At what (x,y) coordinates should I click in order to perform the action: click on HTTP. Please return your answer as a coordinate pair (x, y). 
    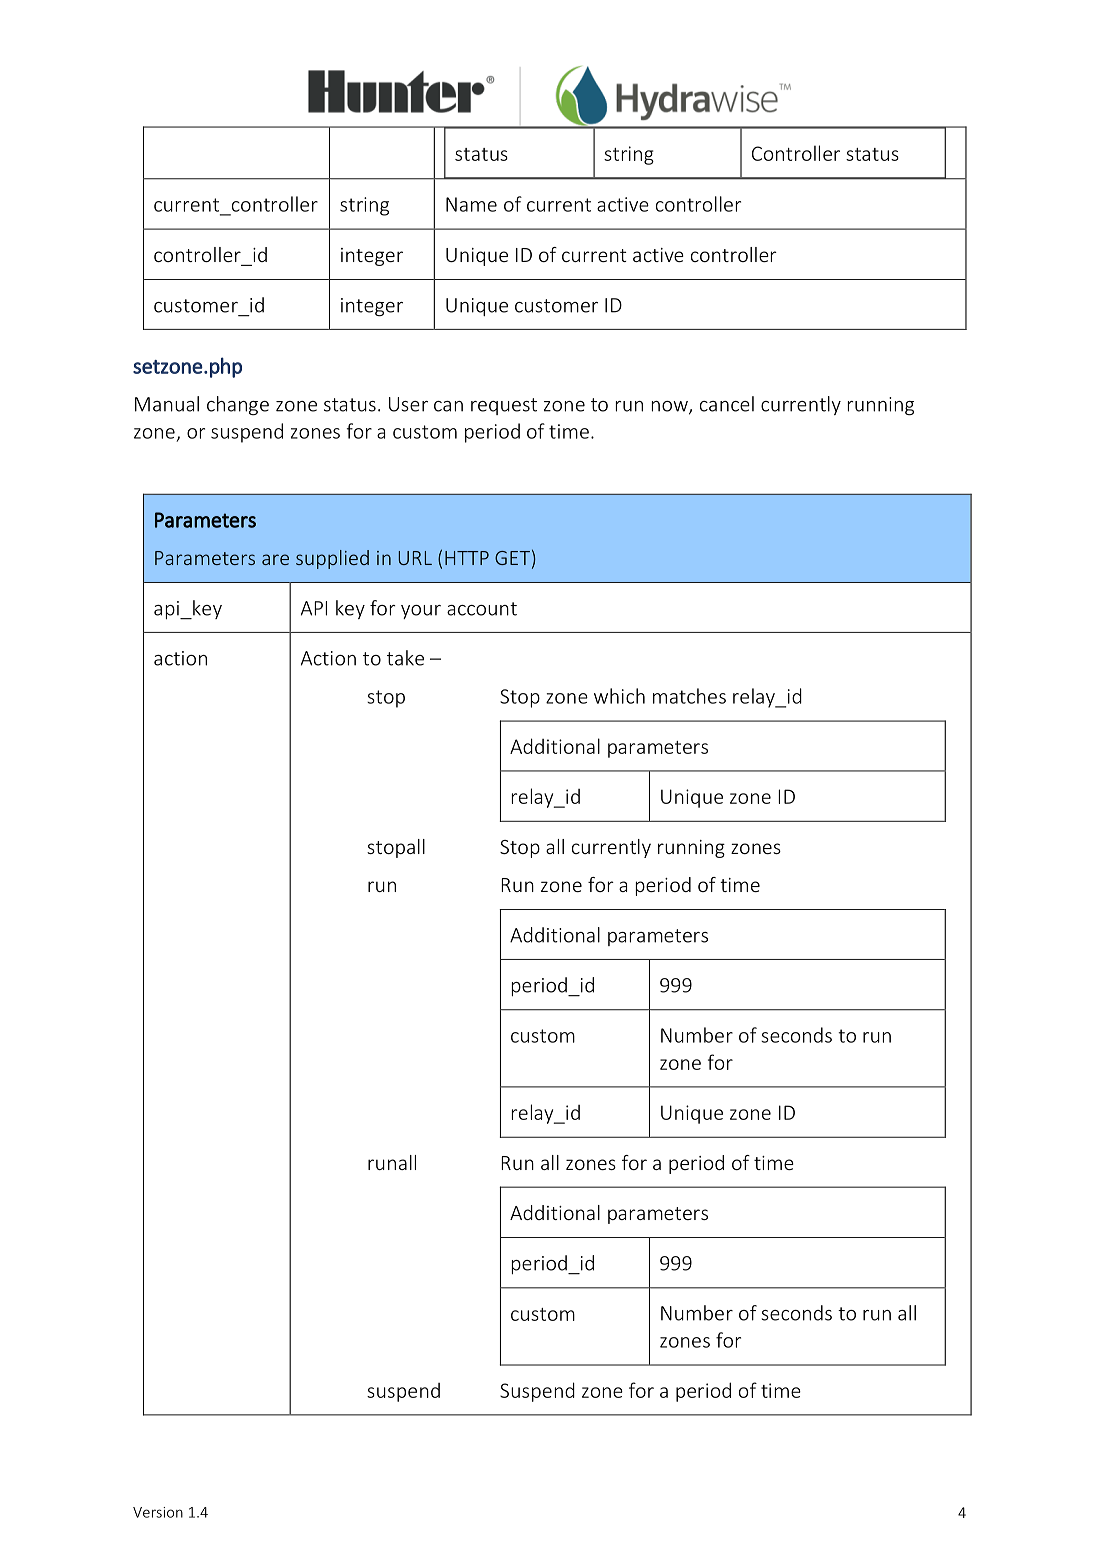
    Looking at the image, I should click on (467, 558).
